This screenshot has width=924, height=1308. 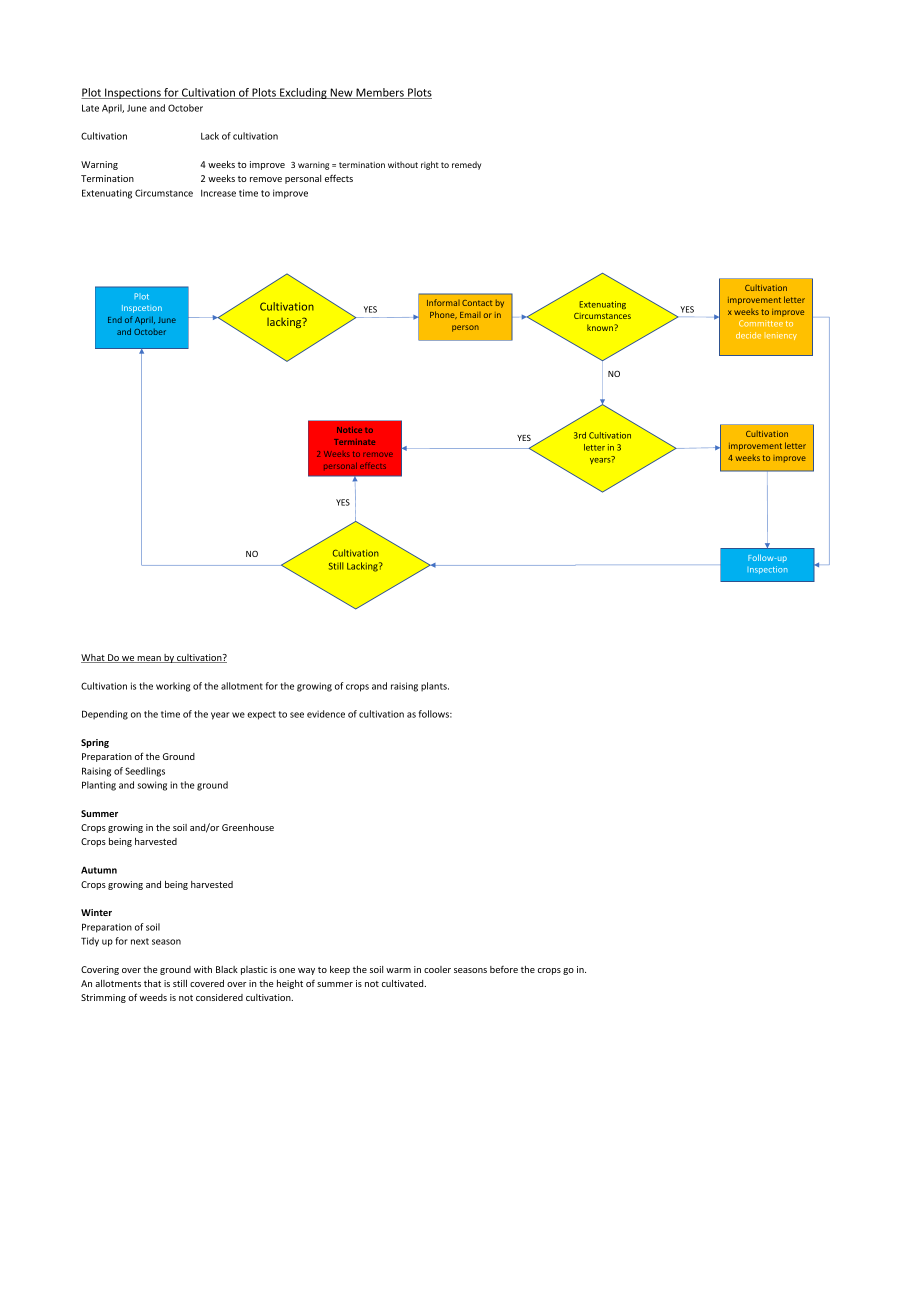 I want to click on cooler, so click(x=437, y=969).
